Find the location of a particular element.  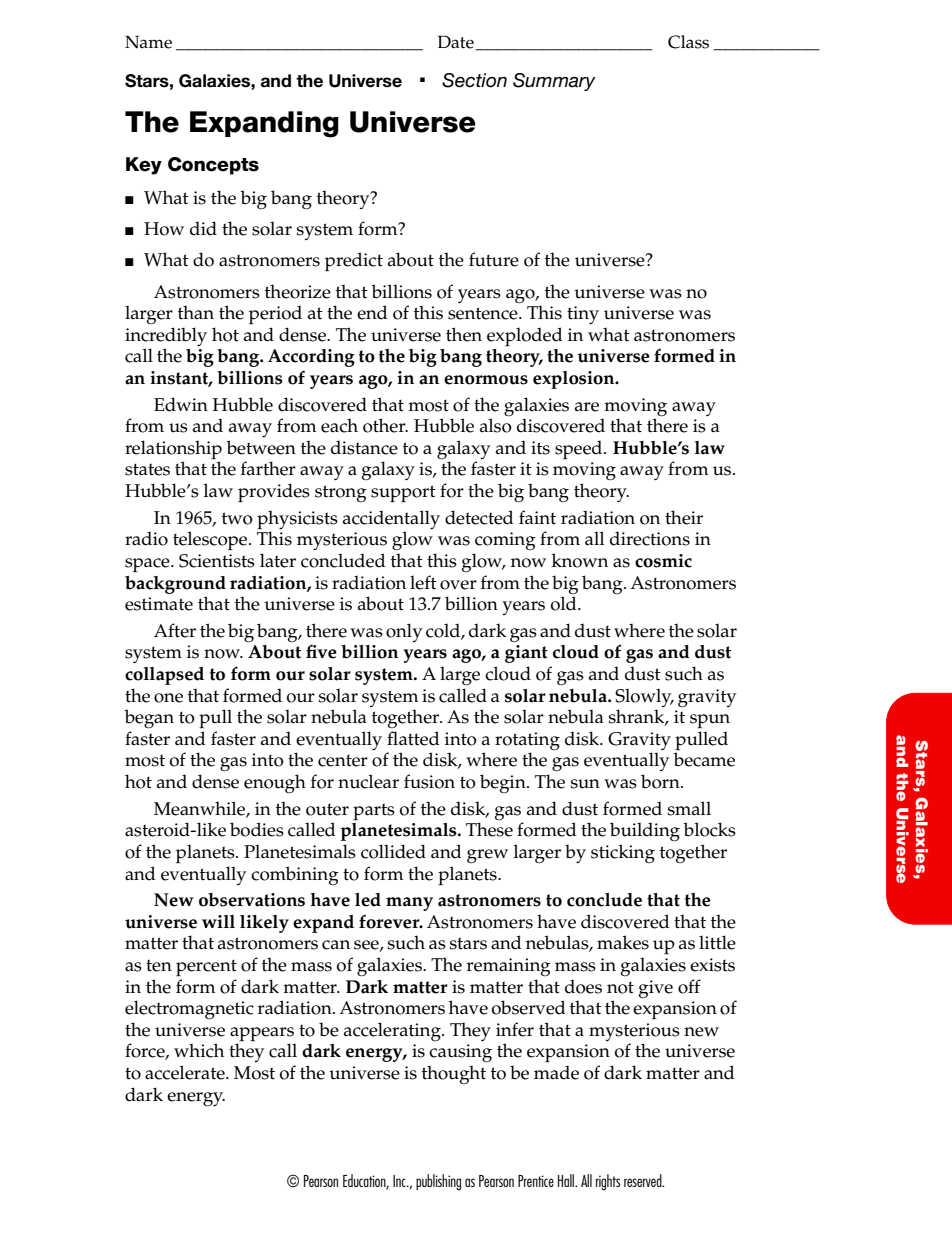

After is located at coordinates (175, 630).
